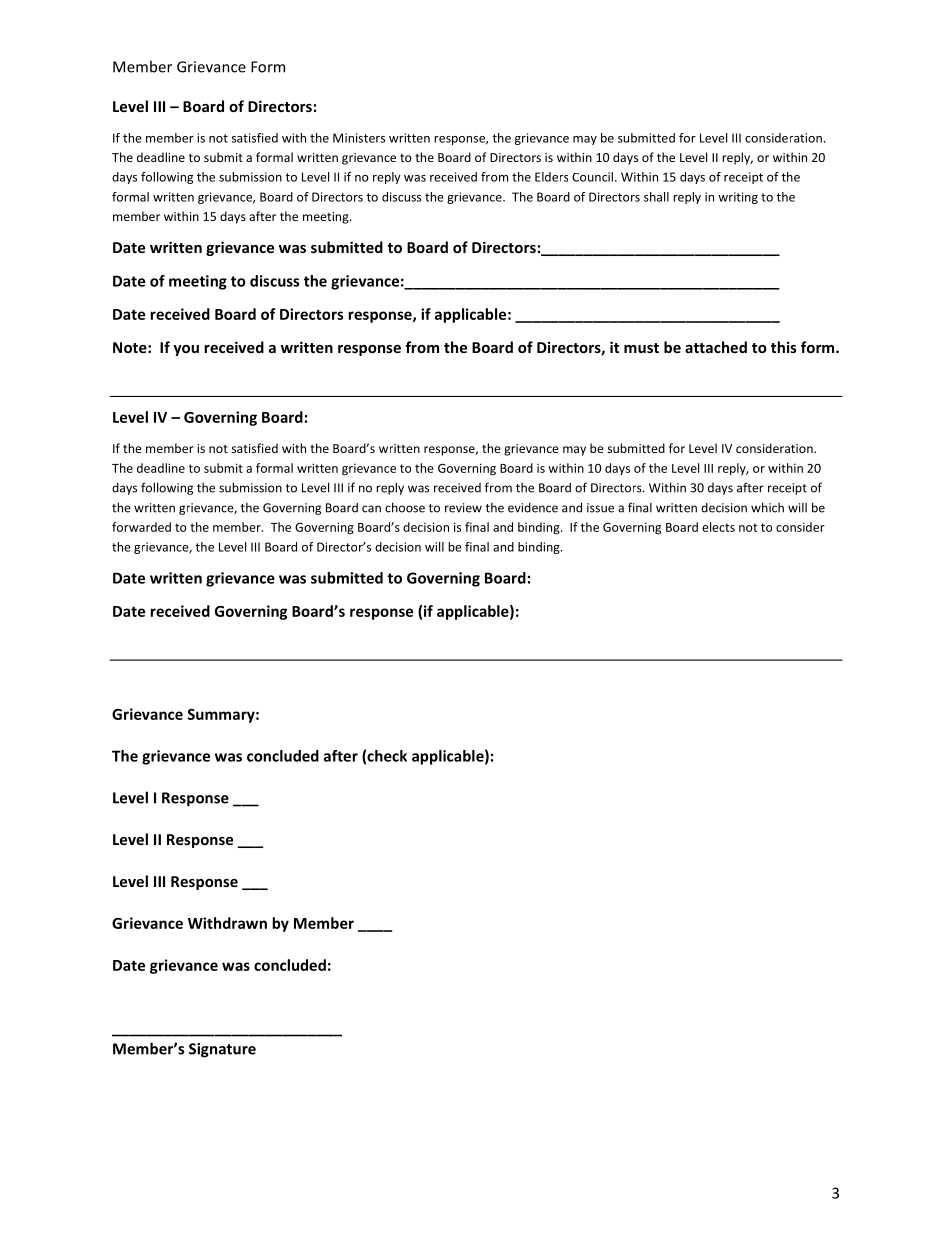  Describe the element at coordinates (186, 350) in the document. I see `you` at that location.
